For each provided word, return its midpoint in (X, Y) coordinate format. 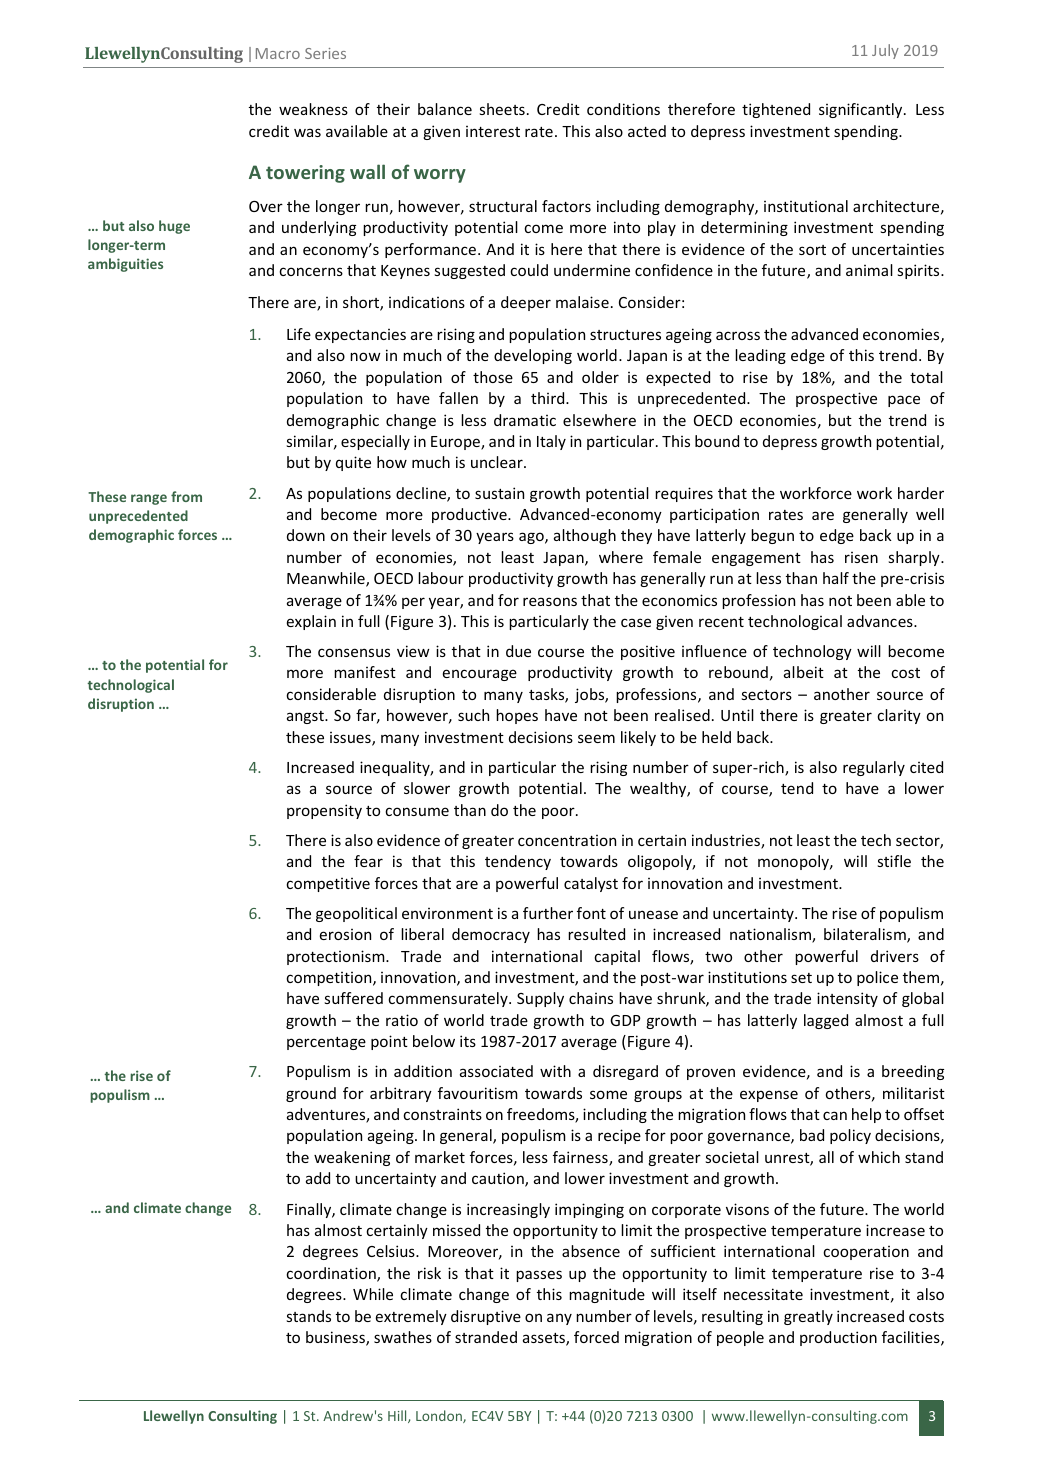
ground (311, 1094)
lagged (826, 1021)
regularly (874, 768)
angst (306, 717)
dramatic (525, 420)
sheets (502, 109)
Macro (278, 53)
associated (496, 1071)
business (336, 1338)
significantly (862, 110)
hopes (517, 716)
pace (904, 401)
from (186, 496)
